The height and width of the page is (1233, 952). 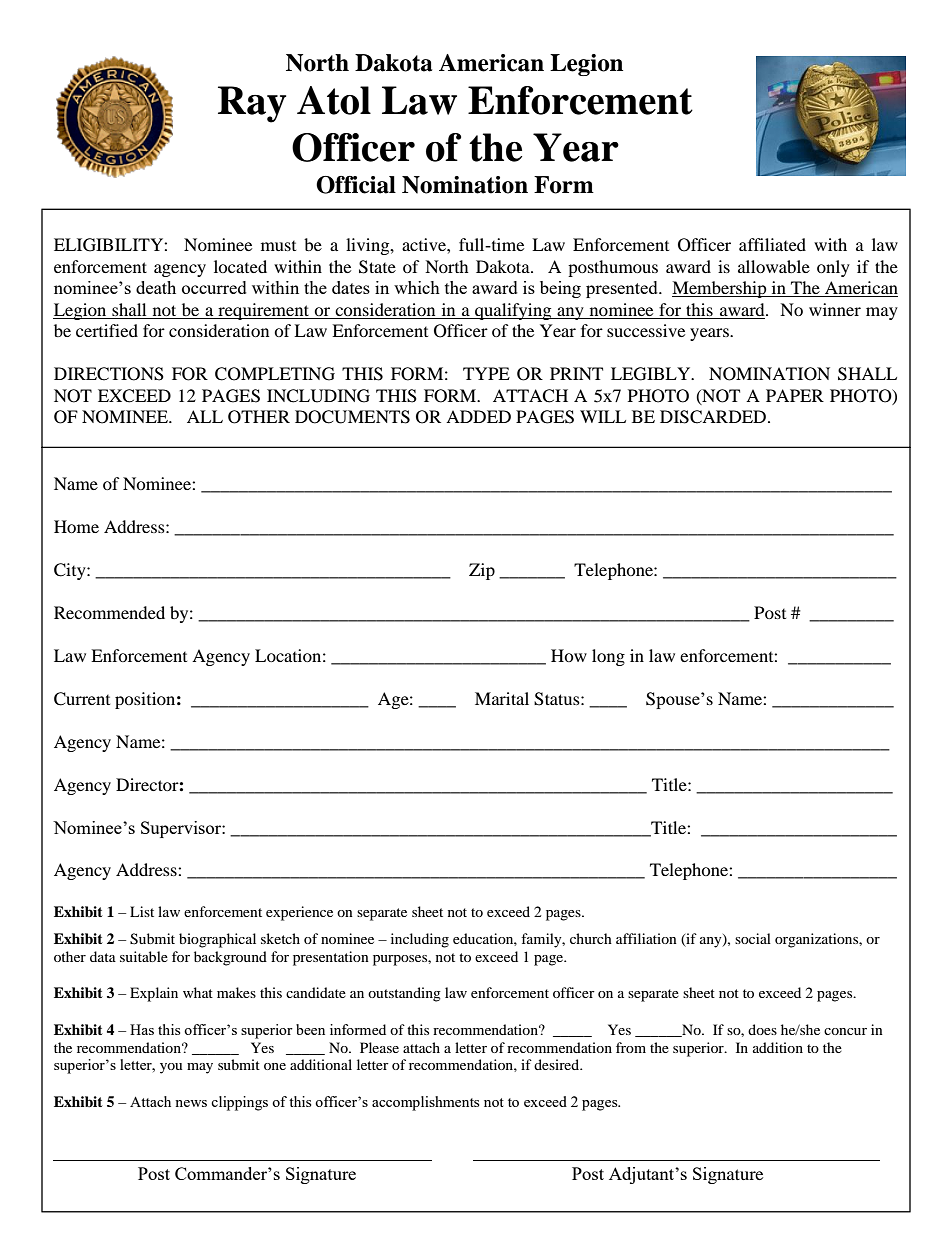 I want to click on you, so click(x=171, y=1068).
